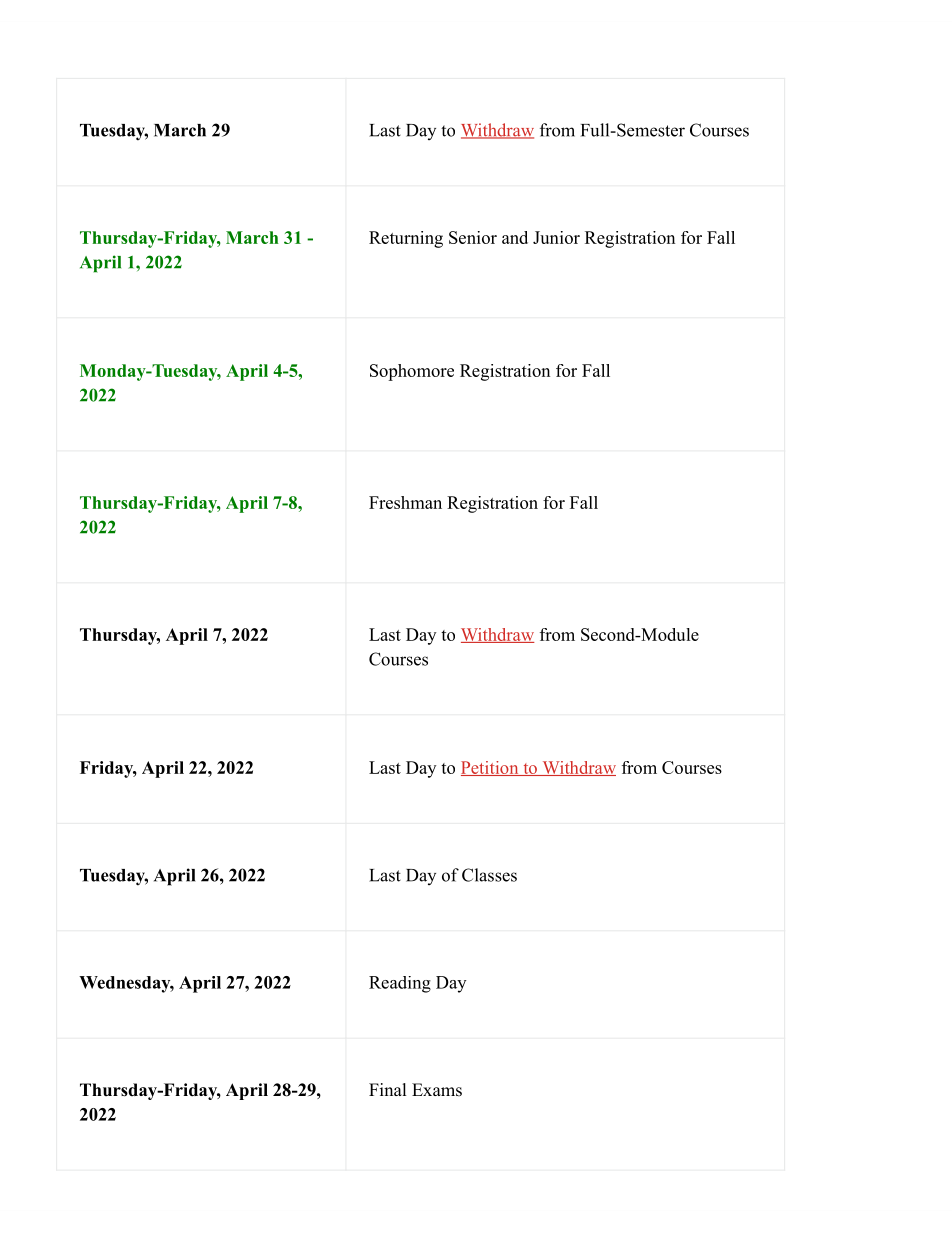 Image resolution: width=952 pixels, height=1233 pixels. I want to click on Exams, so click(437, 1090).
